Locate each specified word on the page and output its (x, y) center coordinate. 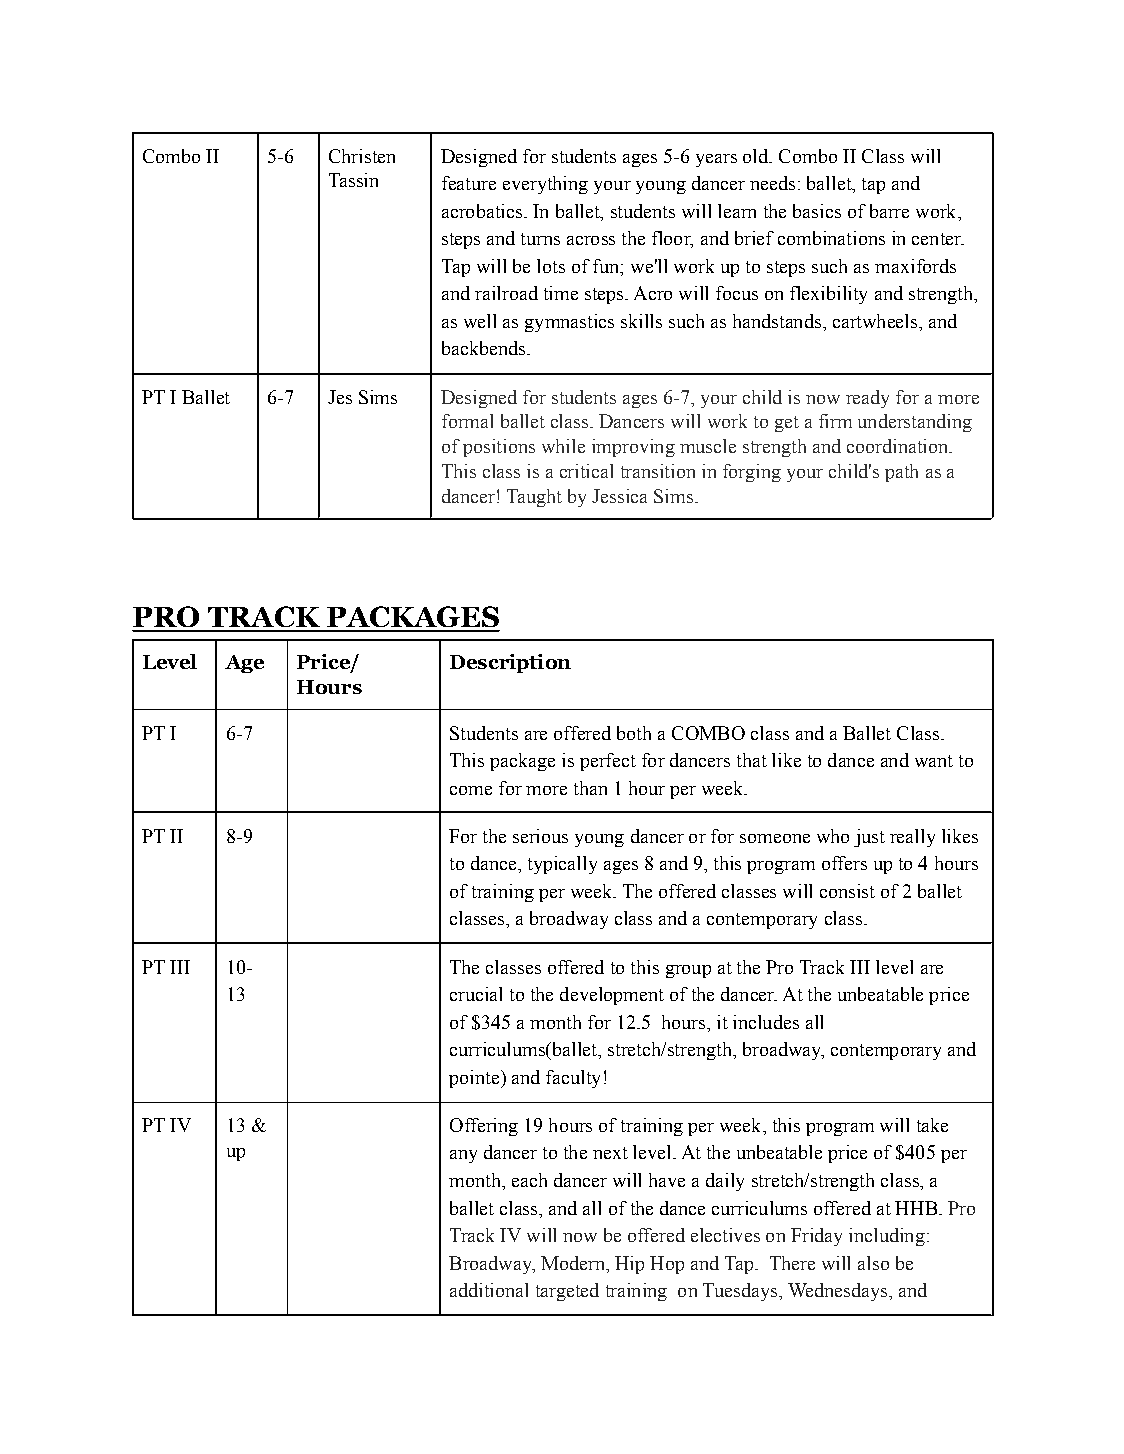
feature (469, 183)
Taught (534, 498)
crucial (476, 994)
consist (847, 891)
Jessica (619, 496)
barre (889, 211)
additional (489, 1290)
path (901, 473)
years (716, 160)
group (688, 971)
